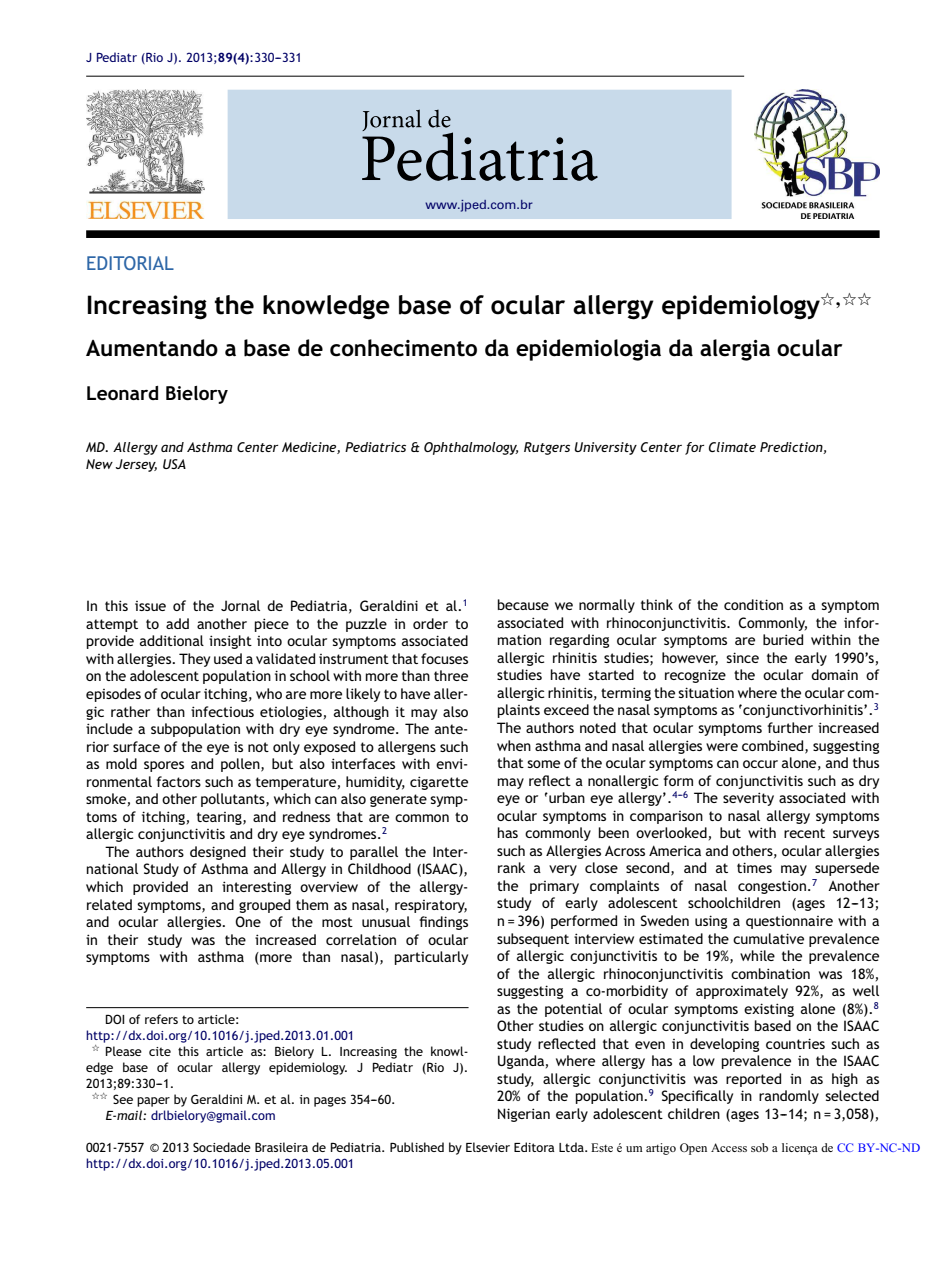  What do you see at coordinates (753, 604) in the document?
I see `condition` at bounding box center [753, 604].
